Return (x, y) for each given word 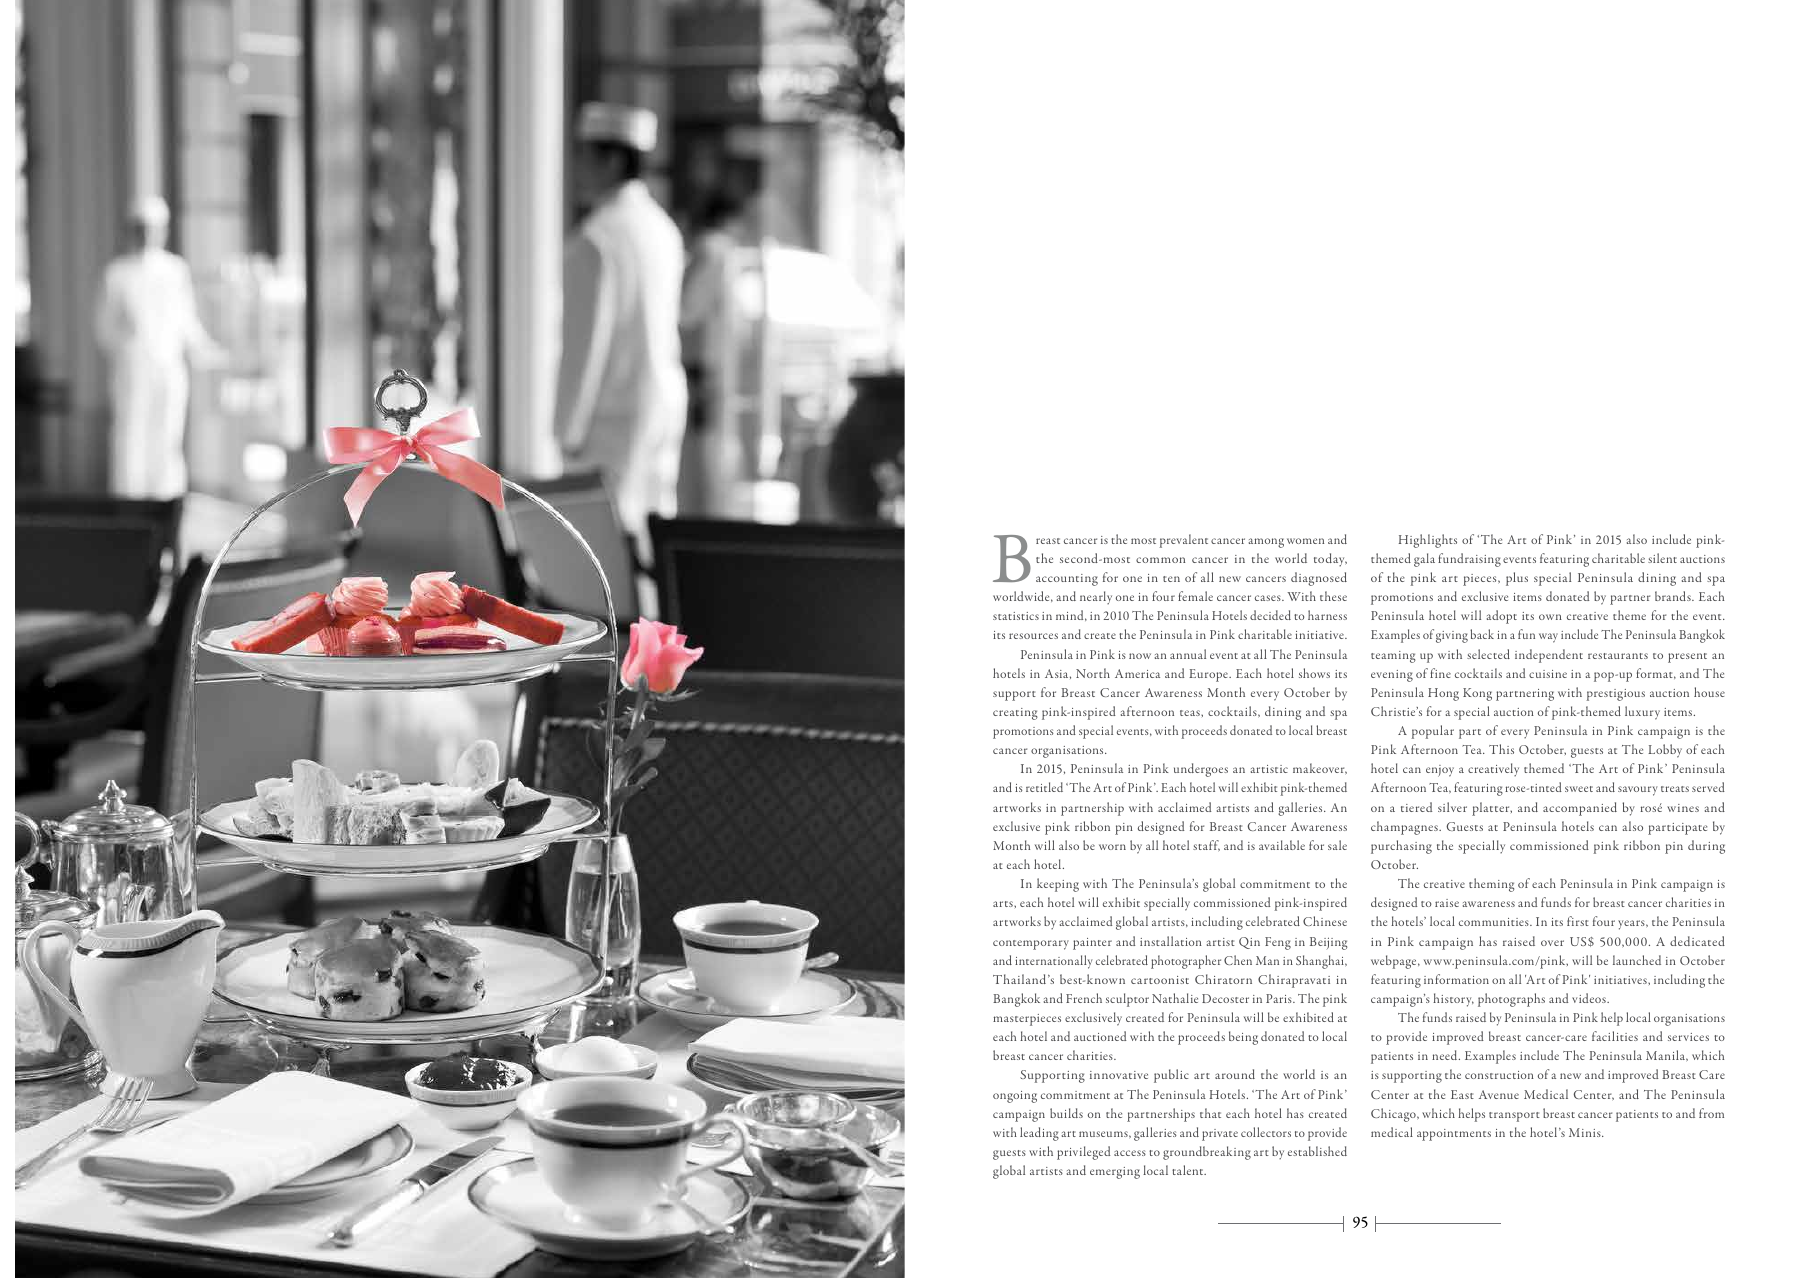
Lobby (1665, 751)
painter (1092, 944)
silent (1662, 558)
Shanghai (1321, 962)
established (1317, 1151)
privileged (1083, 1153)
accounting (1067, 580)
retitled (1044, 787)
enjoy (1440, 771)
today (1330, 560)
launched (1637, 960)
